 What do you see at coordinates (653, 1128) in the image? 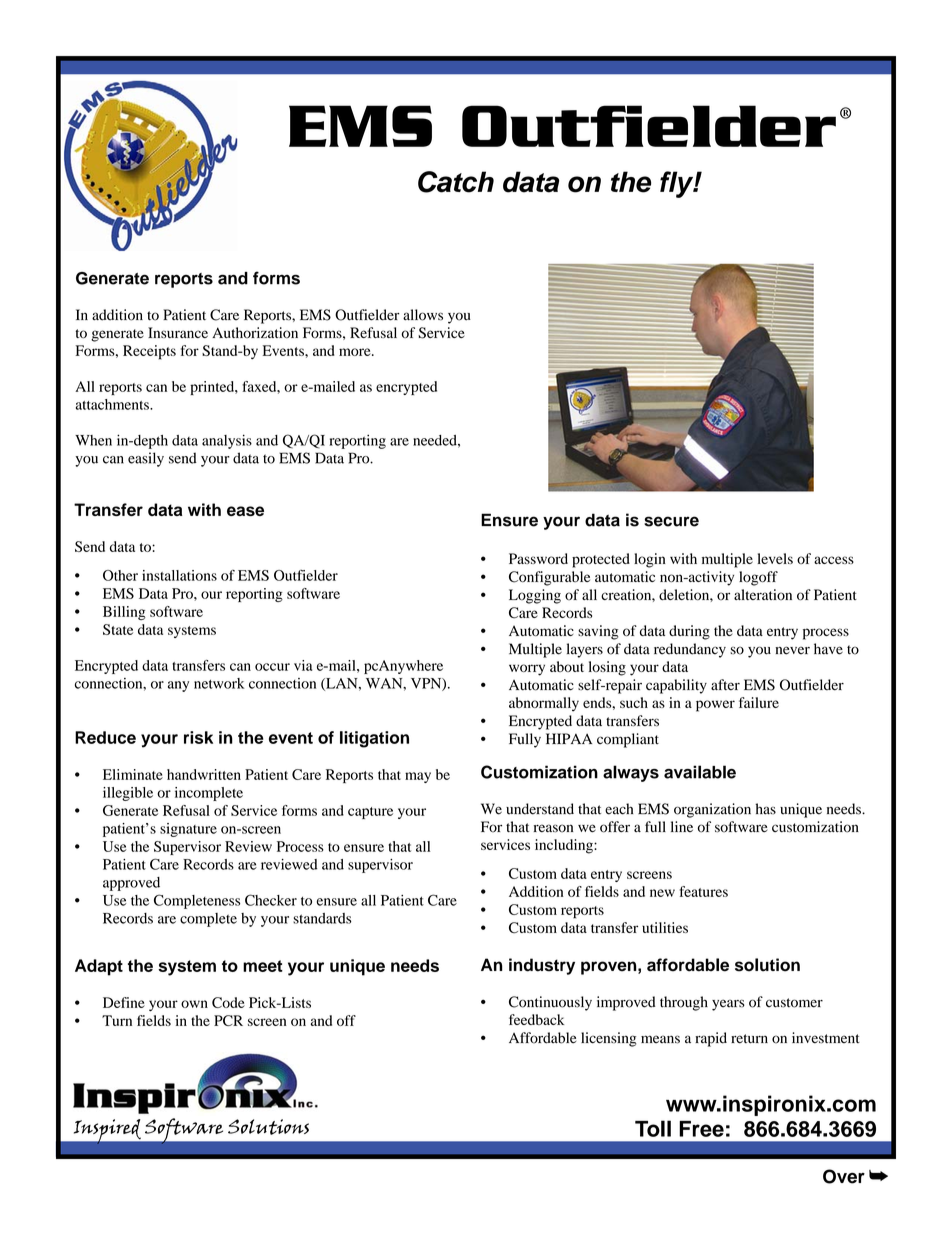
I see `Toll` at bounding box center [653, 1128].
